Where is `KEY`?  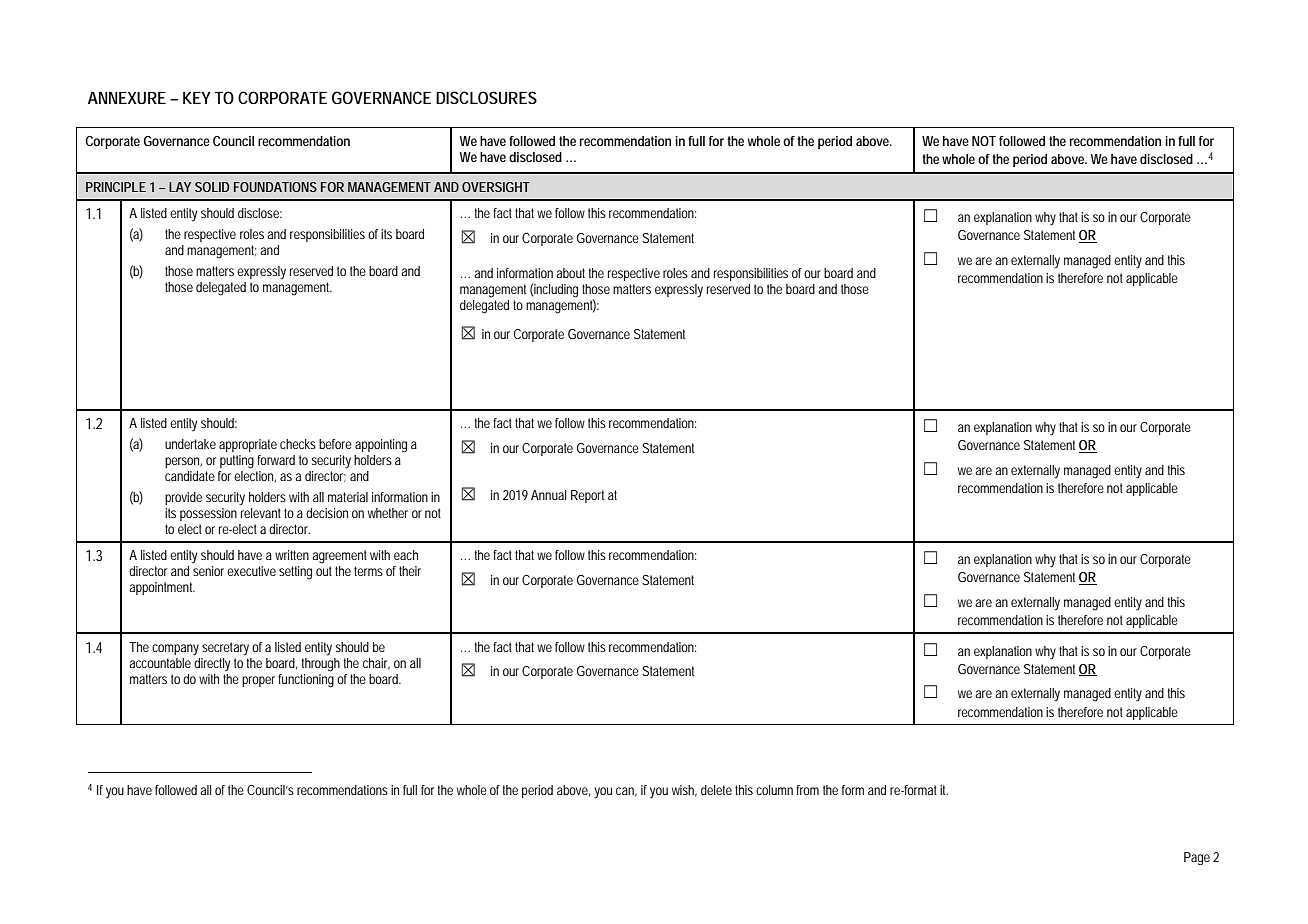 KEY is located at coordinates (197, 98).
